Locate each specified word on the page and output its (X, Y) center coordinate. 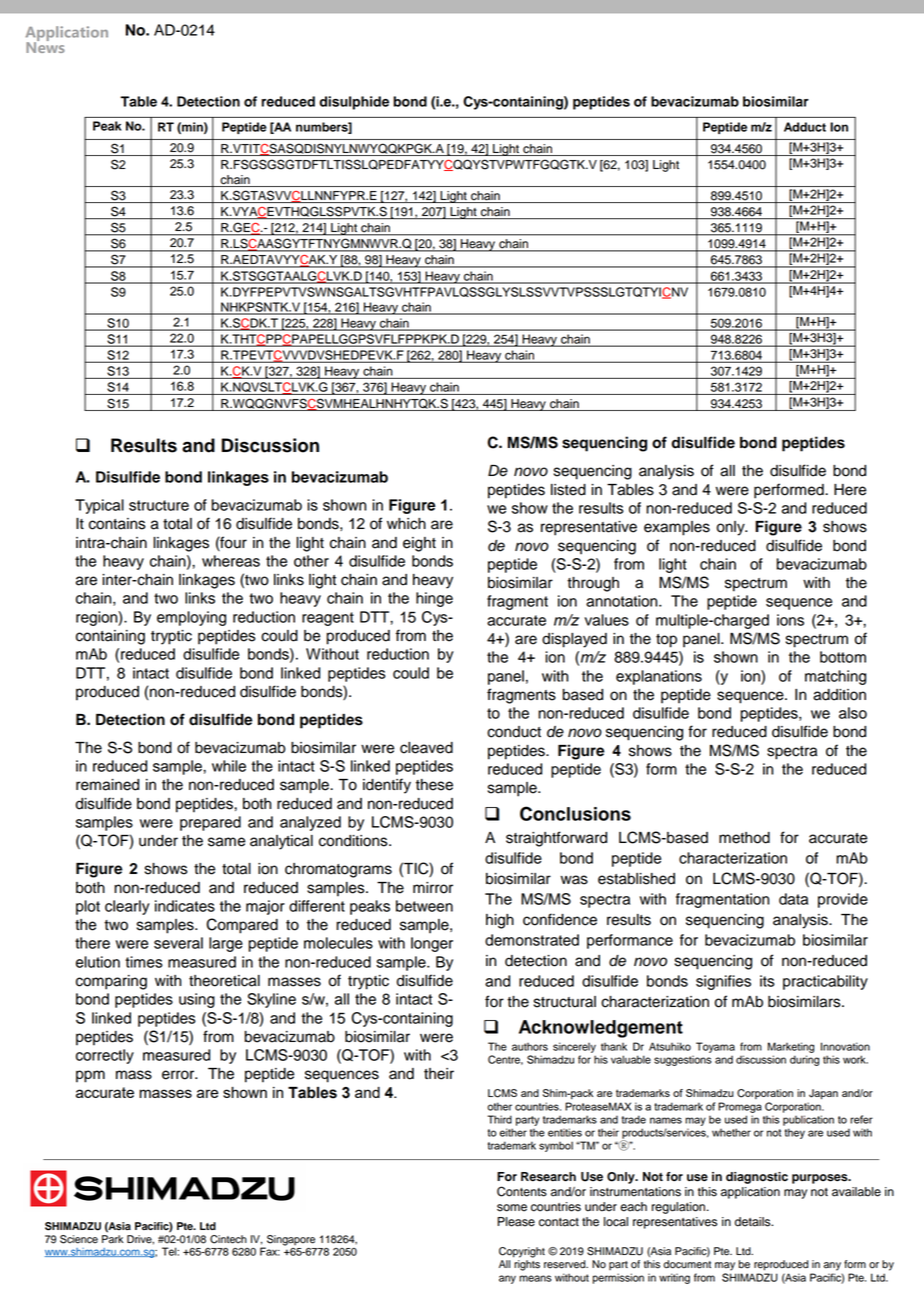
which (406, 524)
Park (112, 1239)
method (744, 838)
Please (516, 1222)
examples (677, 528)
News (45, 46)
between (424, 906)
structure (159, 505)
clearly (127, 907)
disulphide (354, 103)
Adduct (805, 127)
